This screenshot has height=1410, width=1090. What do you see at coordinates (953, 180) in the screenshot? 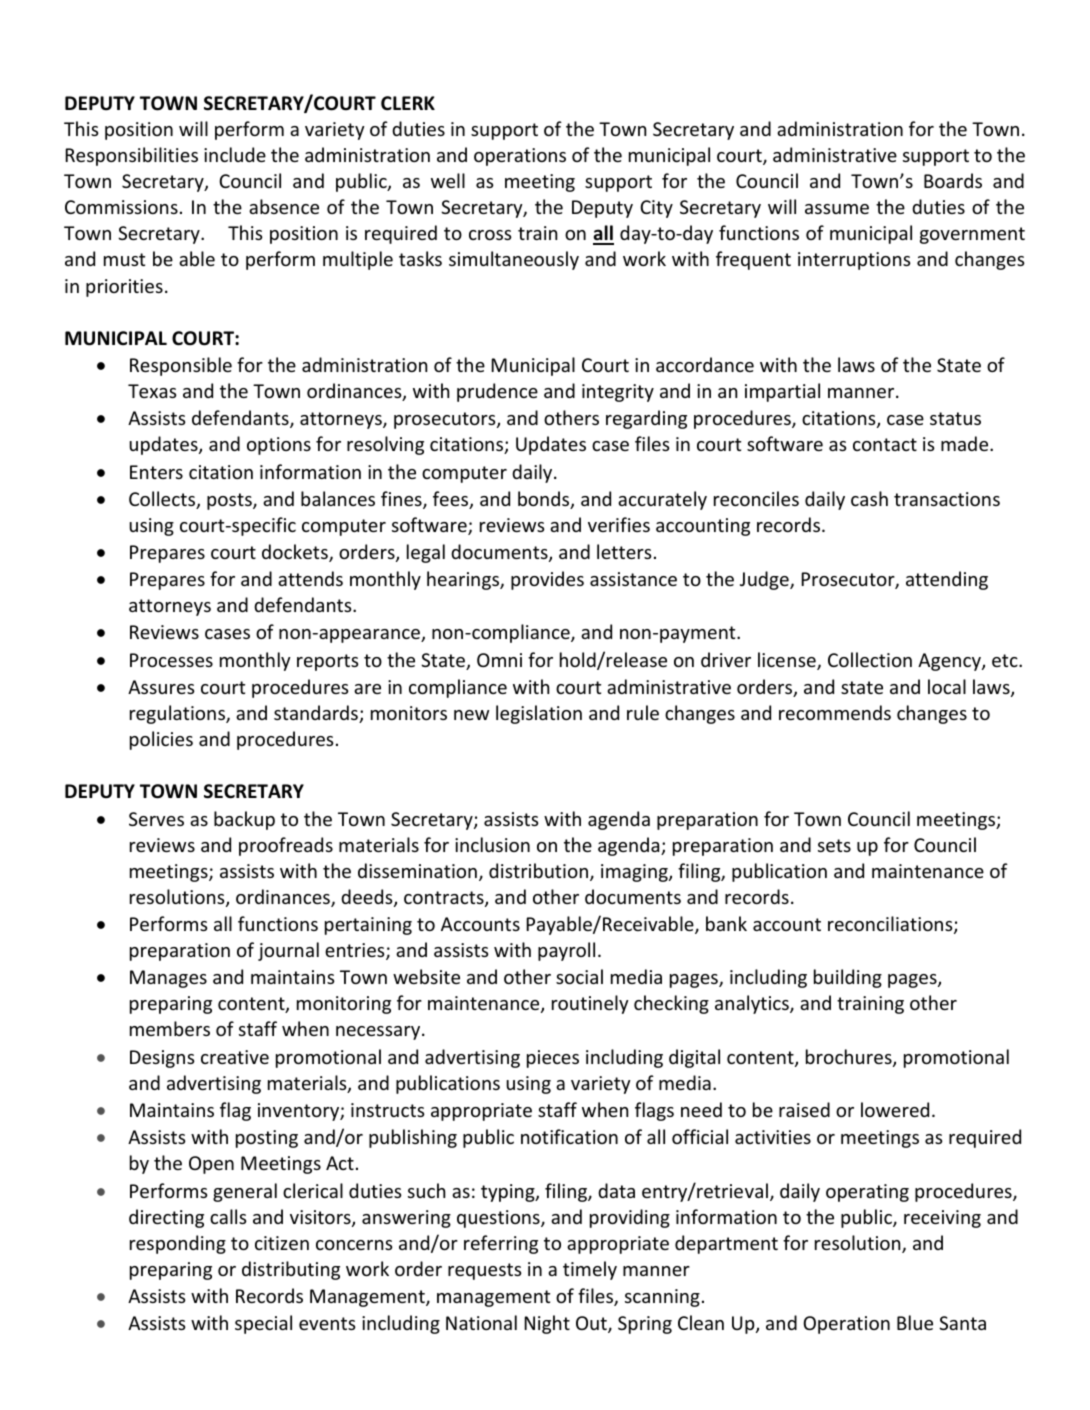
I see `Boards` at bounding box center [953, 180].
